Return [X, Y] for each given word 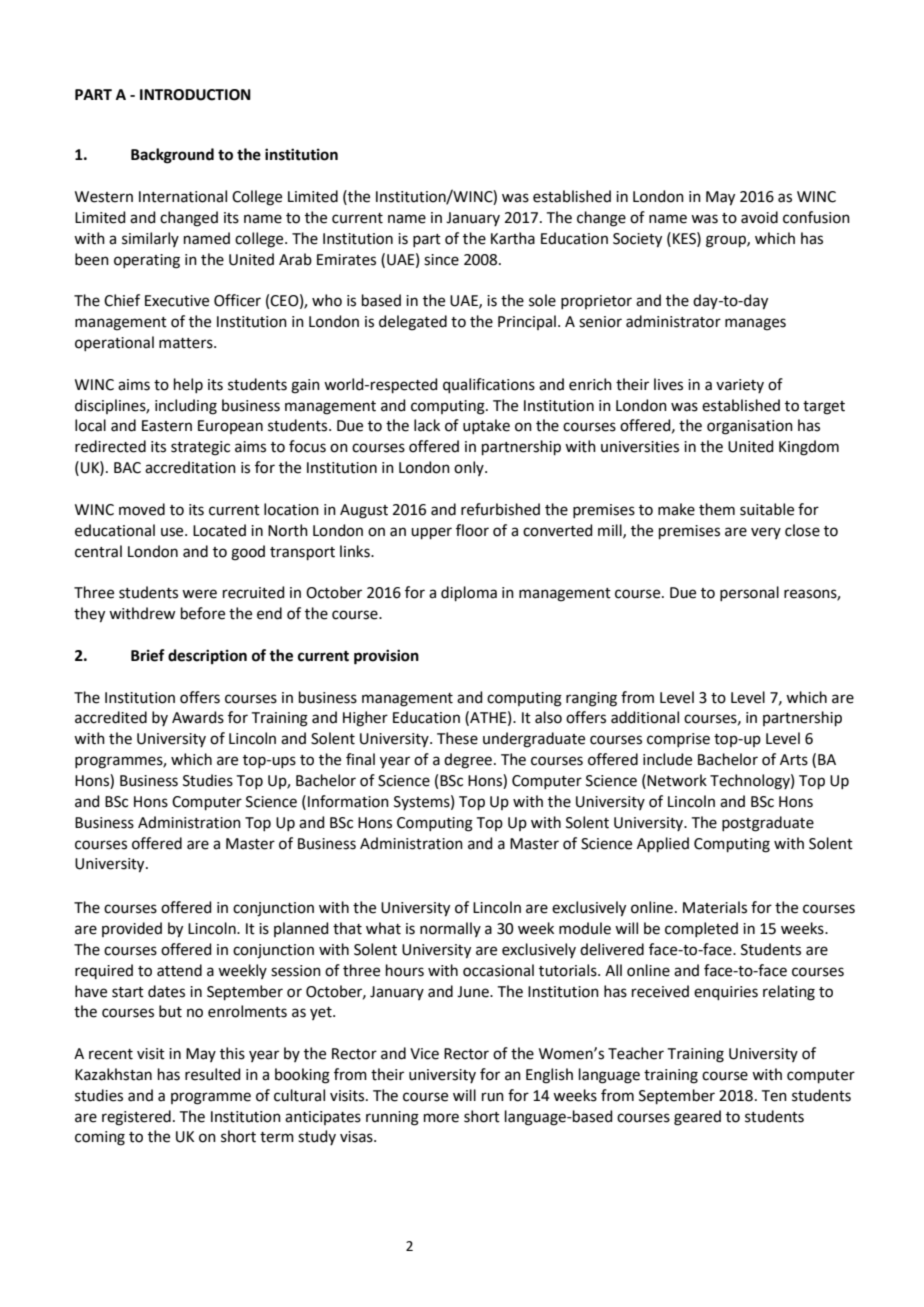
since [441, 260]
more [441, 1118]
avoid [759, 217]
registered [136, 1118]
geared [697, 1118]
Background [172, 156]
